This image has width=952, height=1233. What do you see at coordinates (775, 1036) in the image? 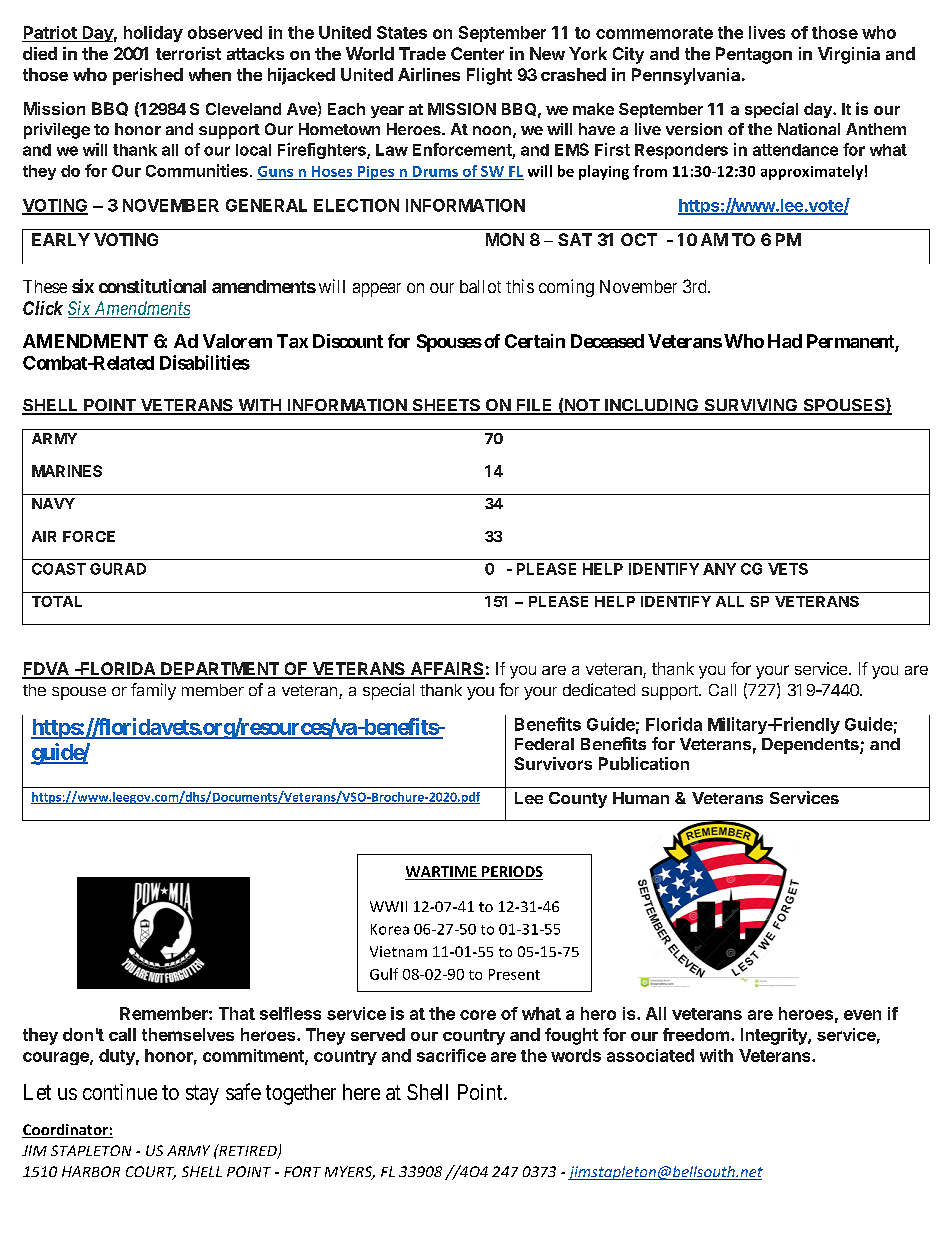
I see `Integrity` at bounding box center [775, 1036].
